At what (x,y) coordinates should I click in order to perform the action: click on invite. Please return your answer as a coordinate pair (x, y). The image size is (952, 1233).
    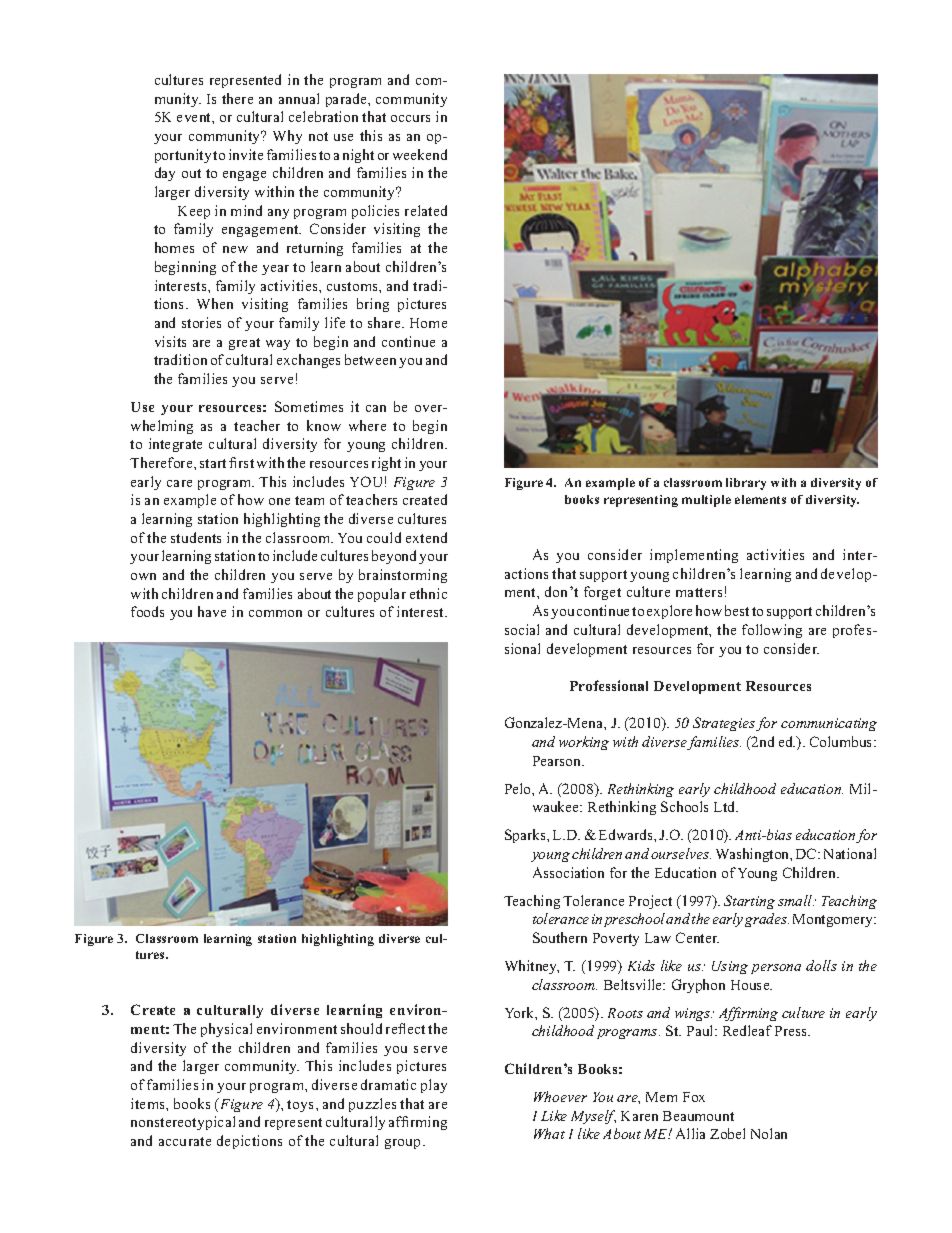
    Looking at the image, I should click on (246, 154).
